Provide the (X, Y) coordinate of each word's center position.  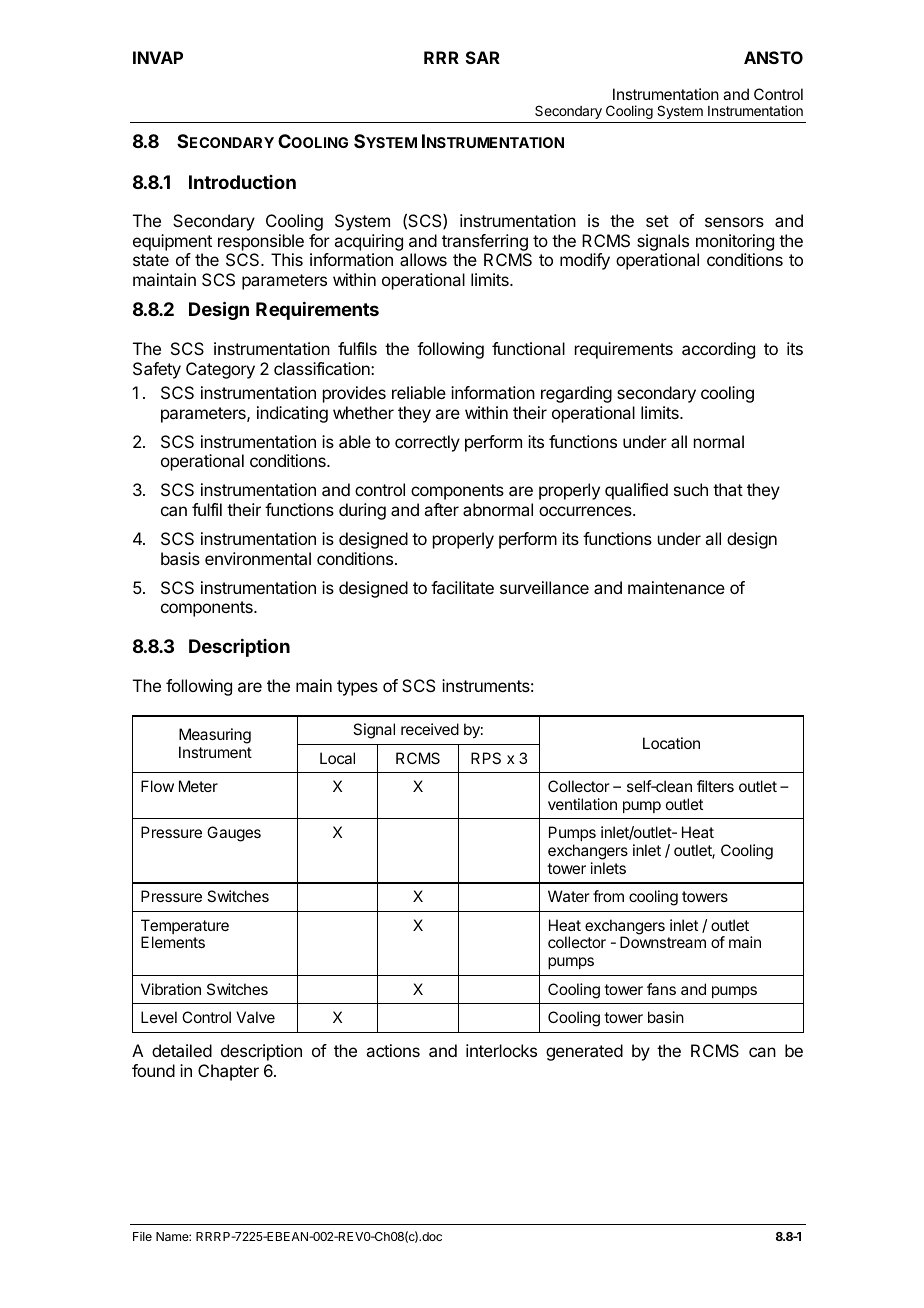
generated (584, 1052)
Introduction (242, 182)
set (657, 221)
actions (393, 1050)
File (142, 1236)
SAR (483, 57)
